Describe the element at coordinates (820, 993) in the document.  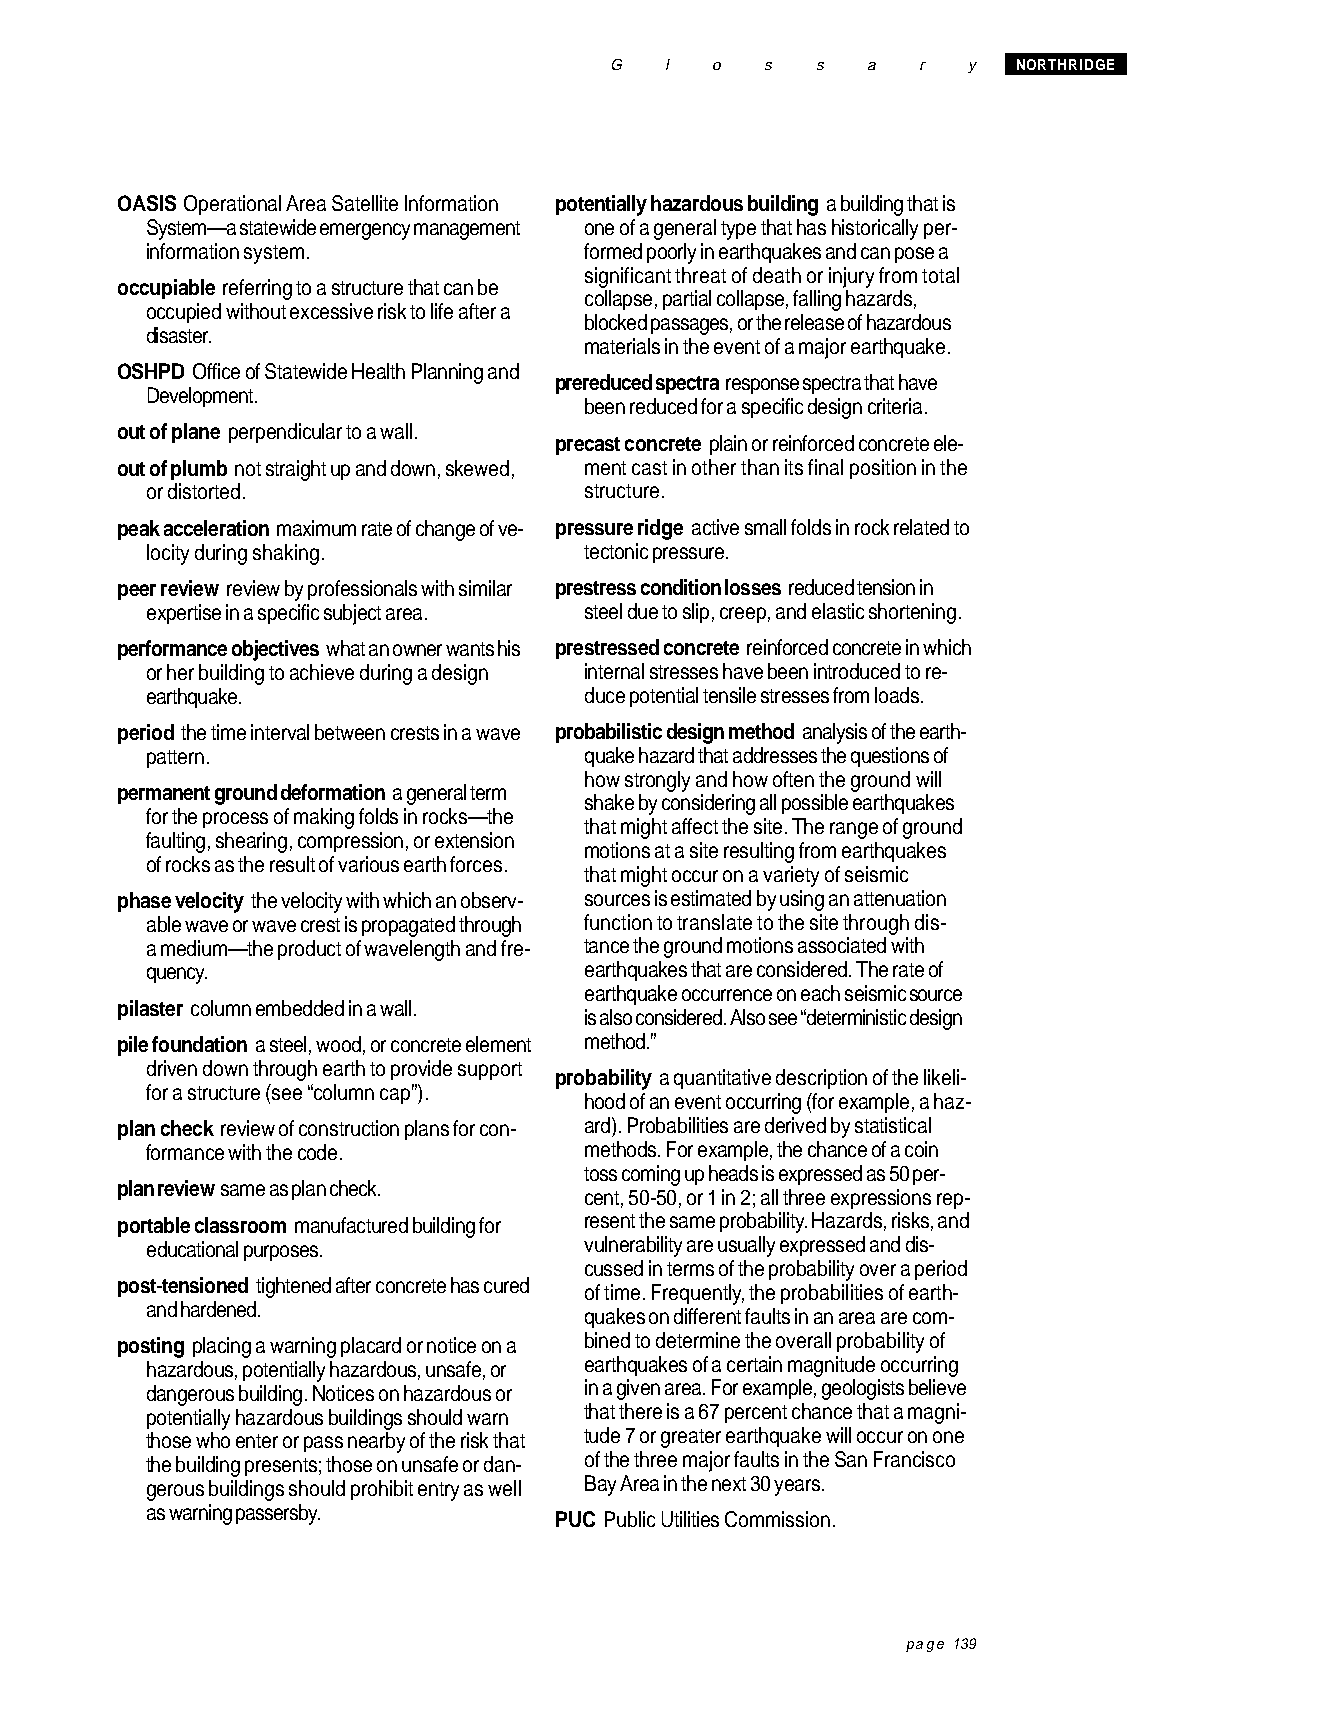
I see `each` at that location.
